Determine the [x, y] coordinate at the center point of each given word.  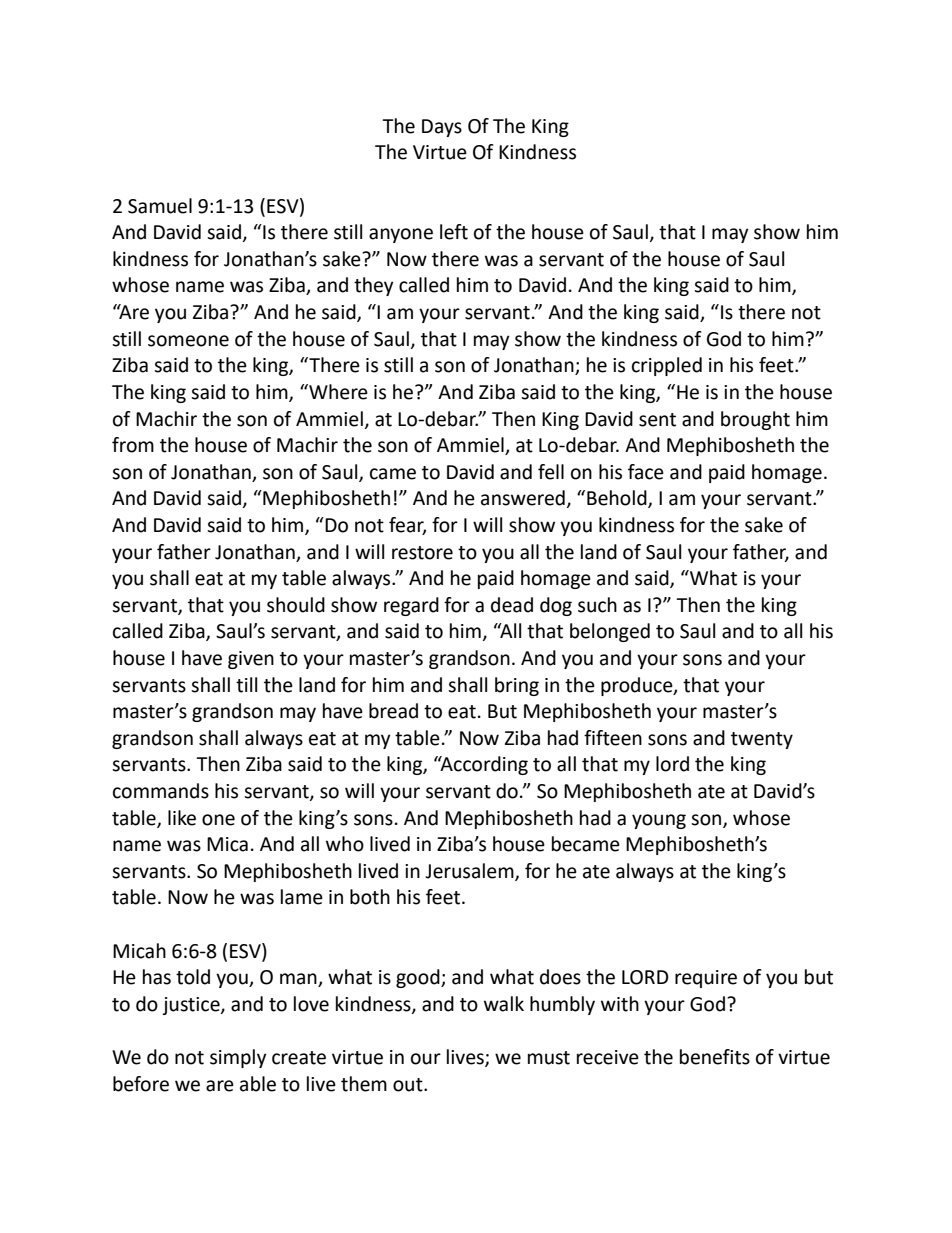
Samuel [160, 206]
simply [238, 1058]
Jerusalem [470, 872]
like [182, 818]
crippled [667, 366]
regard [411, 606]
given [251, 660]
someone [188, 341]
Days [442, 128]
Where [337, 392]
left [454, 232]
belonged [610, 632]
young [659, 821]
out [409, 1085]
